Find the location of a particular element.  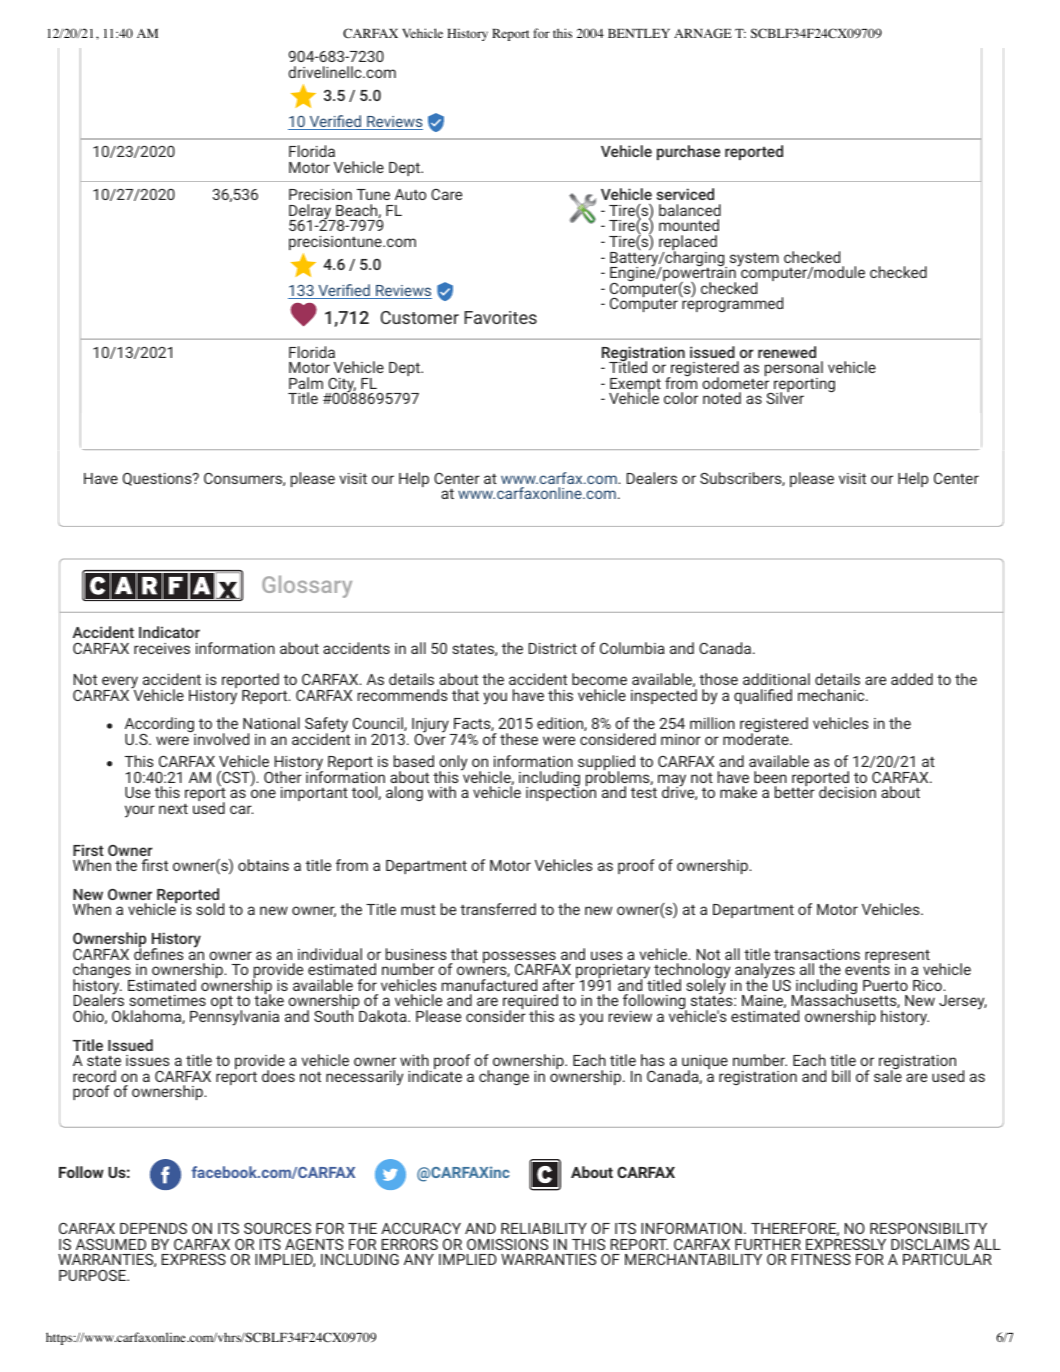

receives is located at coordinates (162, 648).
